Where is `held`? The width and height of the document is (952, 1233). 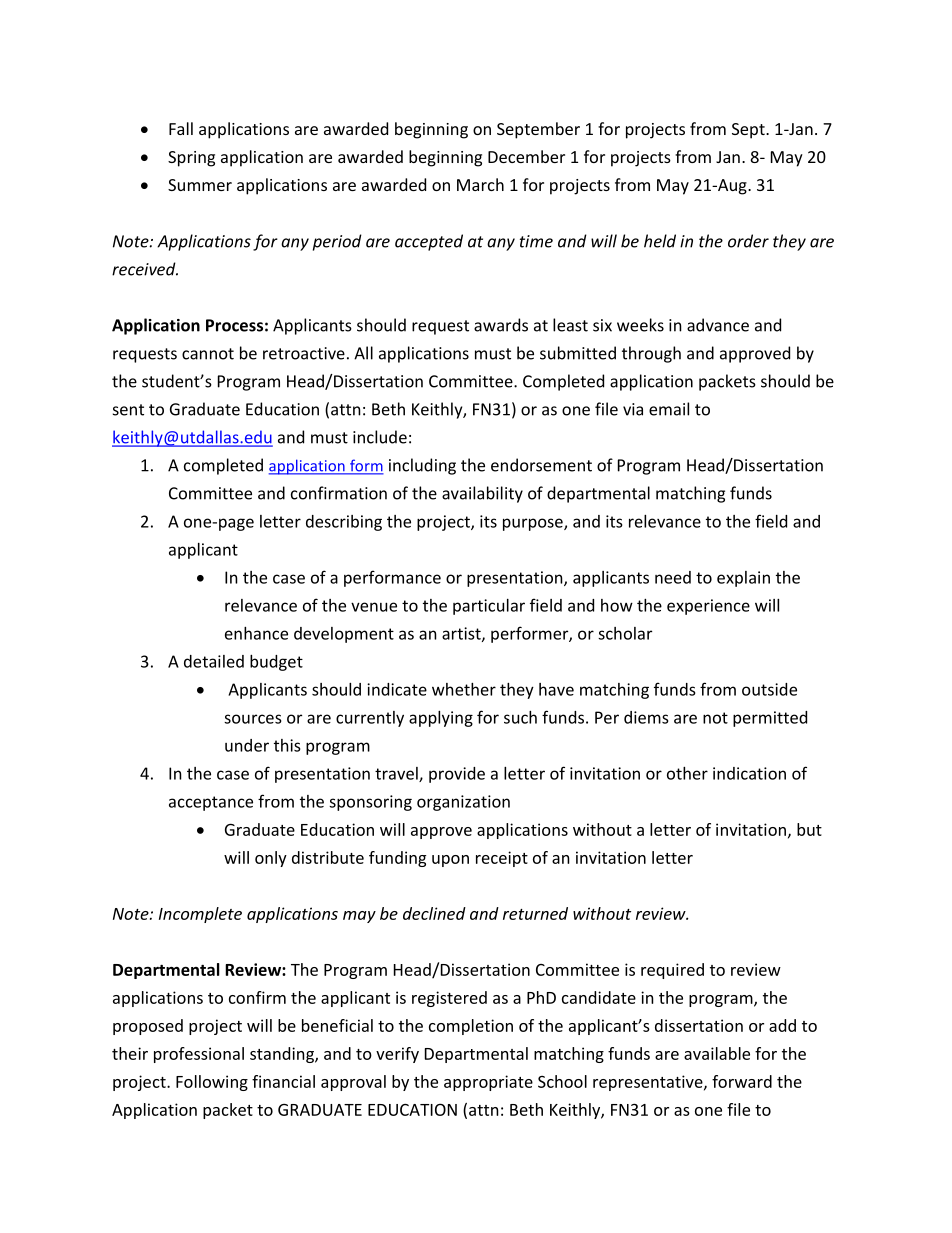 held is located at coordinates (660, 241).
